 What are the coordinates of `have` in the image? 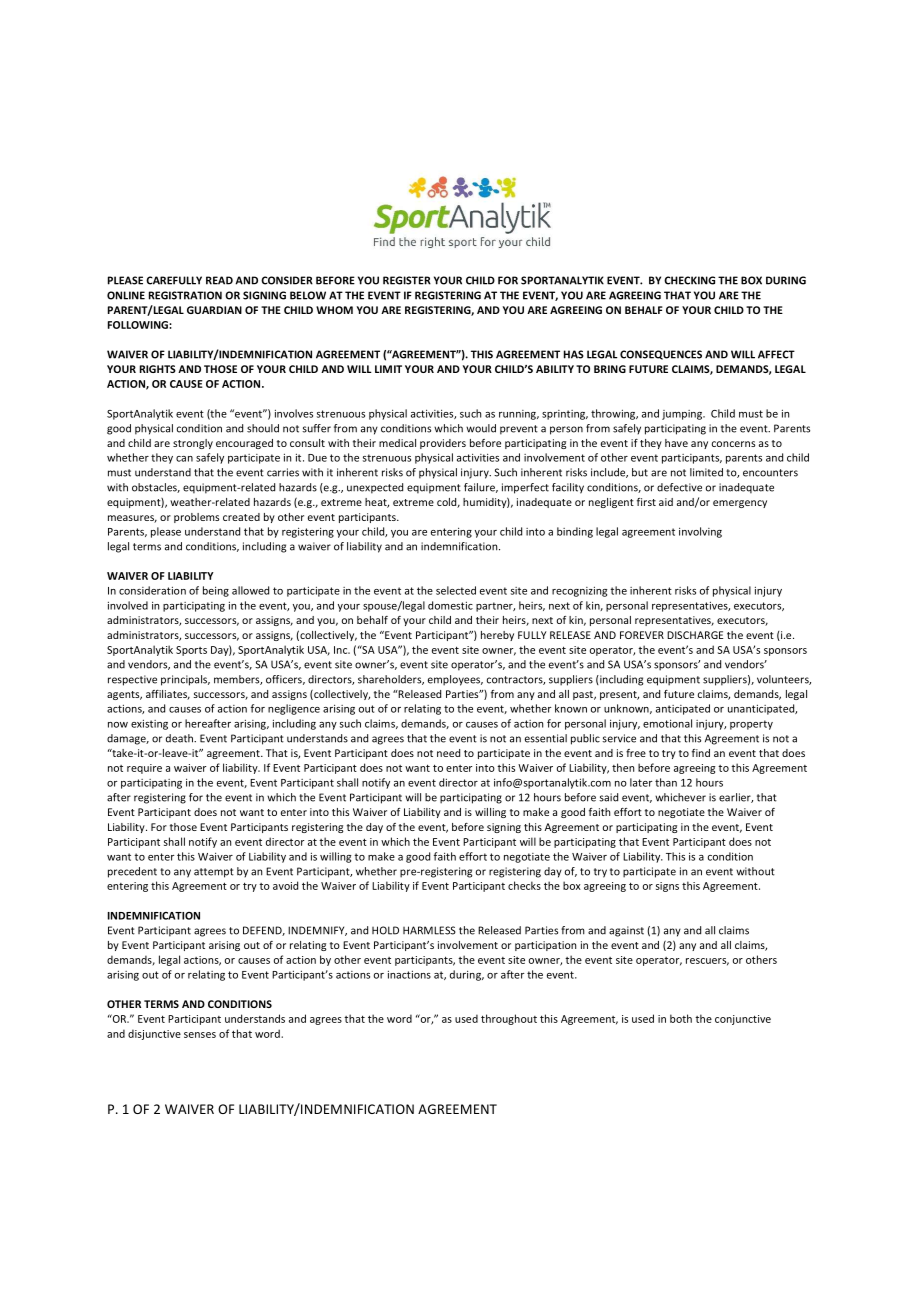 It's located at (676, 443).
